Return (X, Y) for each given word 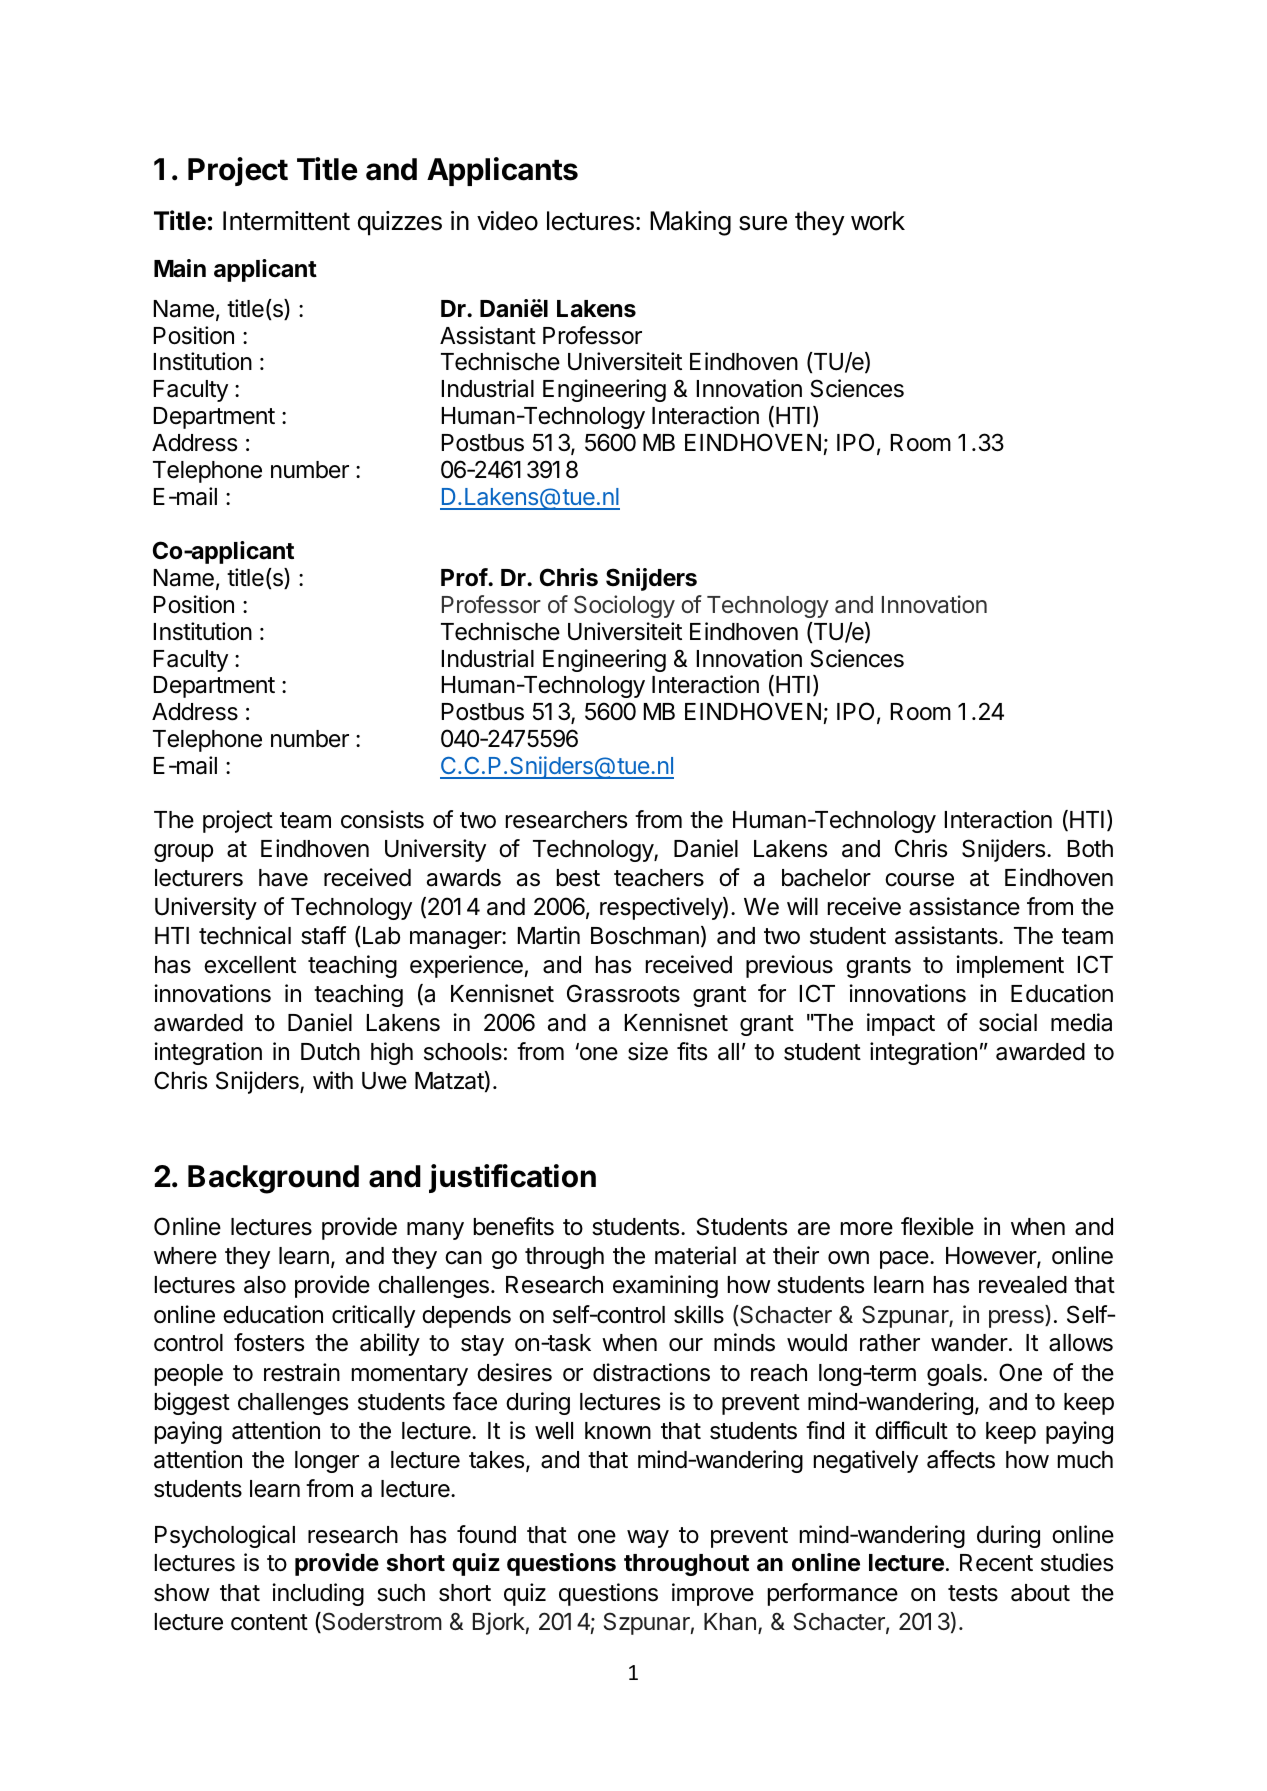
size (648, 1051)
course (919, 880)
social (1008, 1022)
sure (763, 223)
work (878, 221)
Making (690, 223)
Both (1090, 849)
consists (382, 819)
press (1017, 1319)
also (265, 1285)
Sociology (624, 606)
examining (665, 1286)
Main (180, 268)
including (318, 1594)
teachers (659, 878)
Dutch (330, 1052)
